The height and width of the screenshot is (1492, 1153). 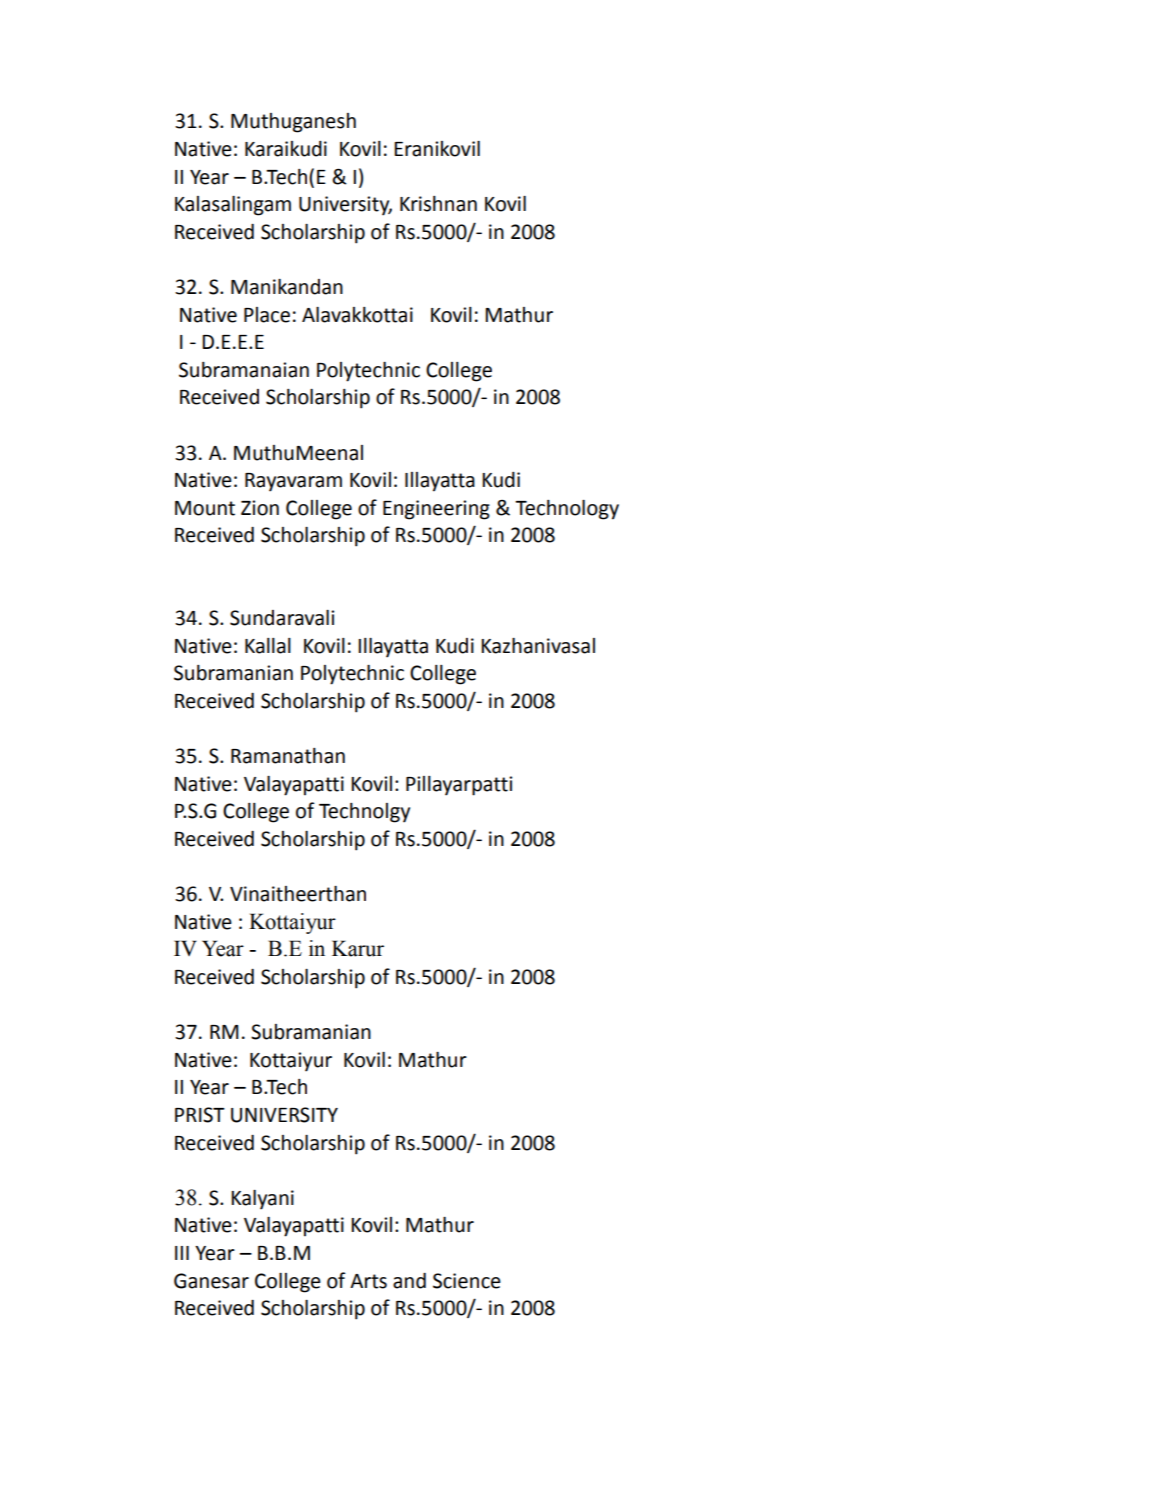 I want to click on III, so click(x=182, y=1253).
